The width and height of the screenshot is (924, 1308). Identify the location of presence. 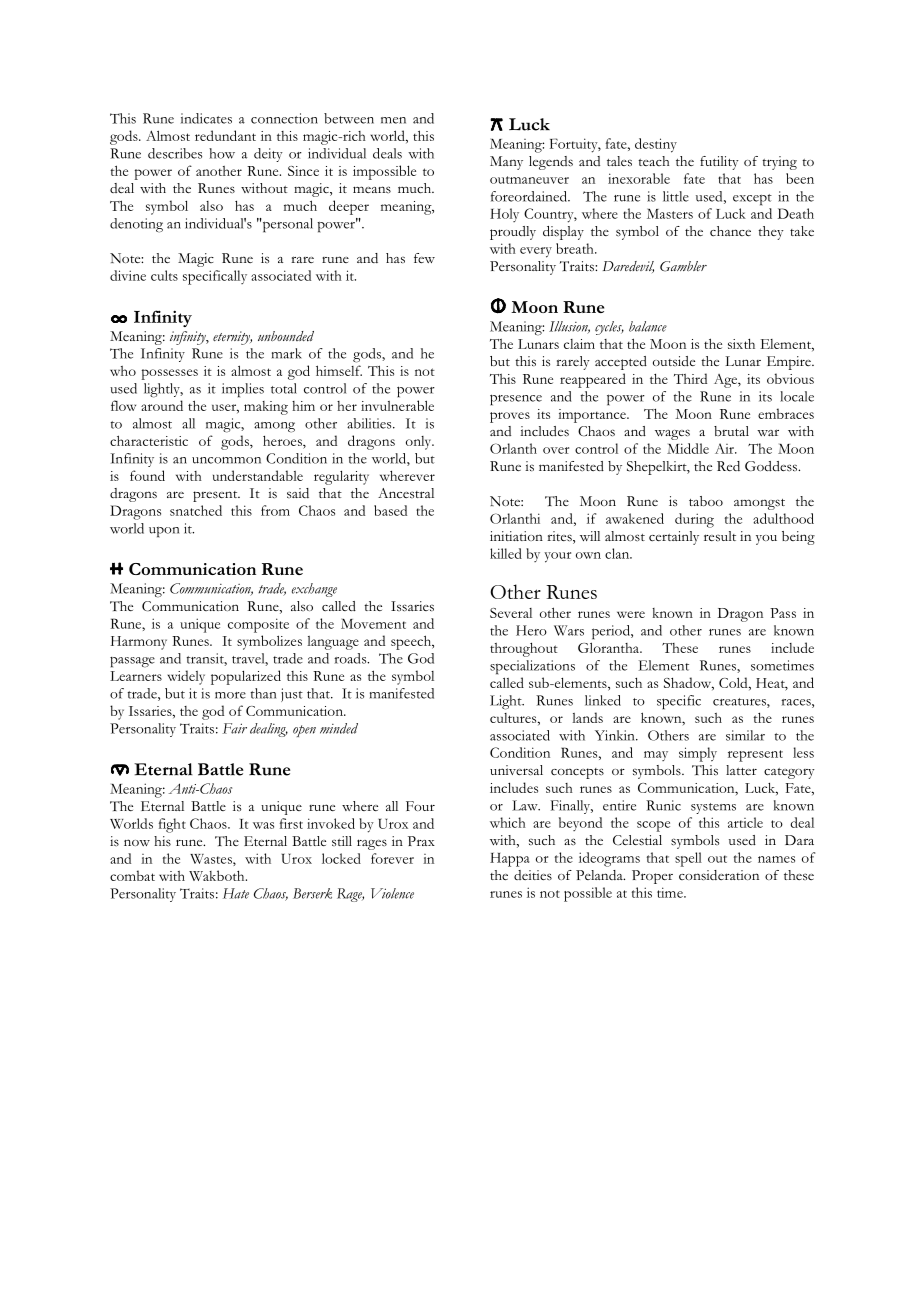
(516, 400).
